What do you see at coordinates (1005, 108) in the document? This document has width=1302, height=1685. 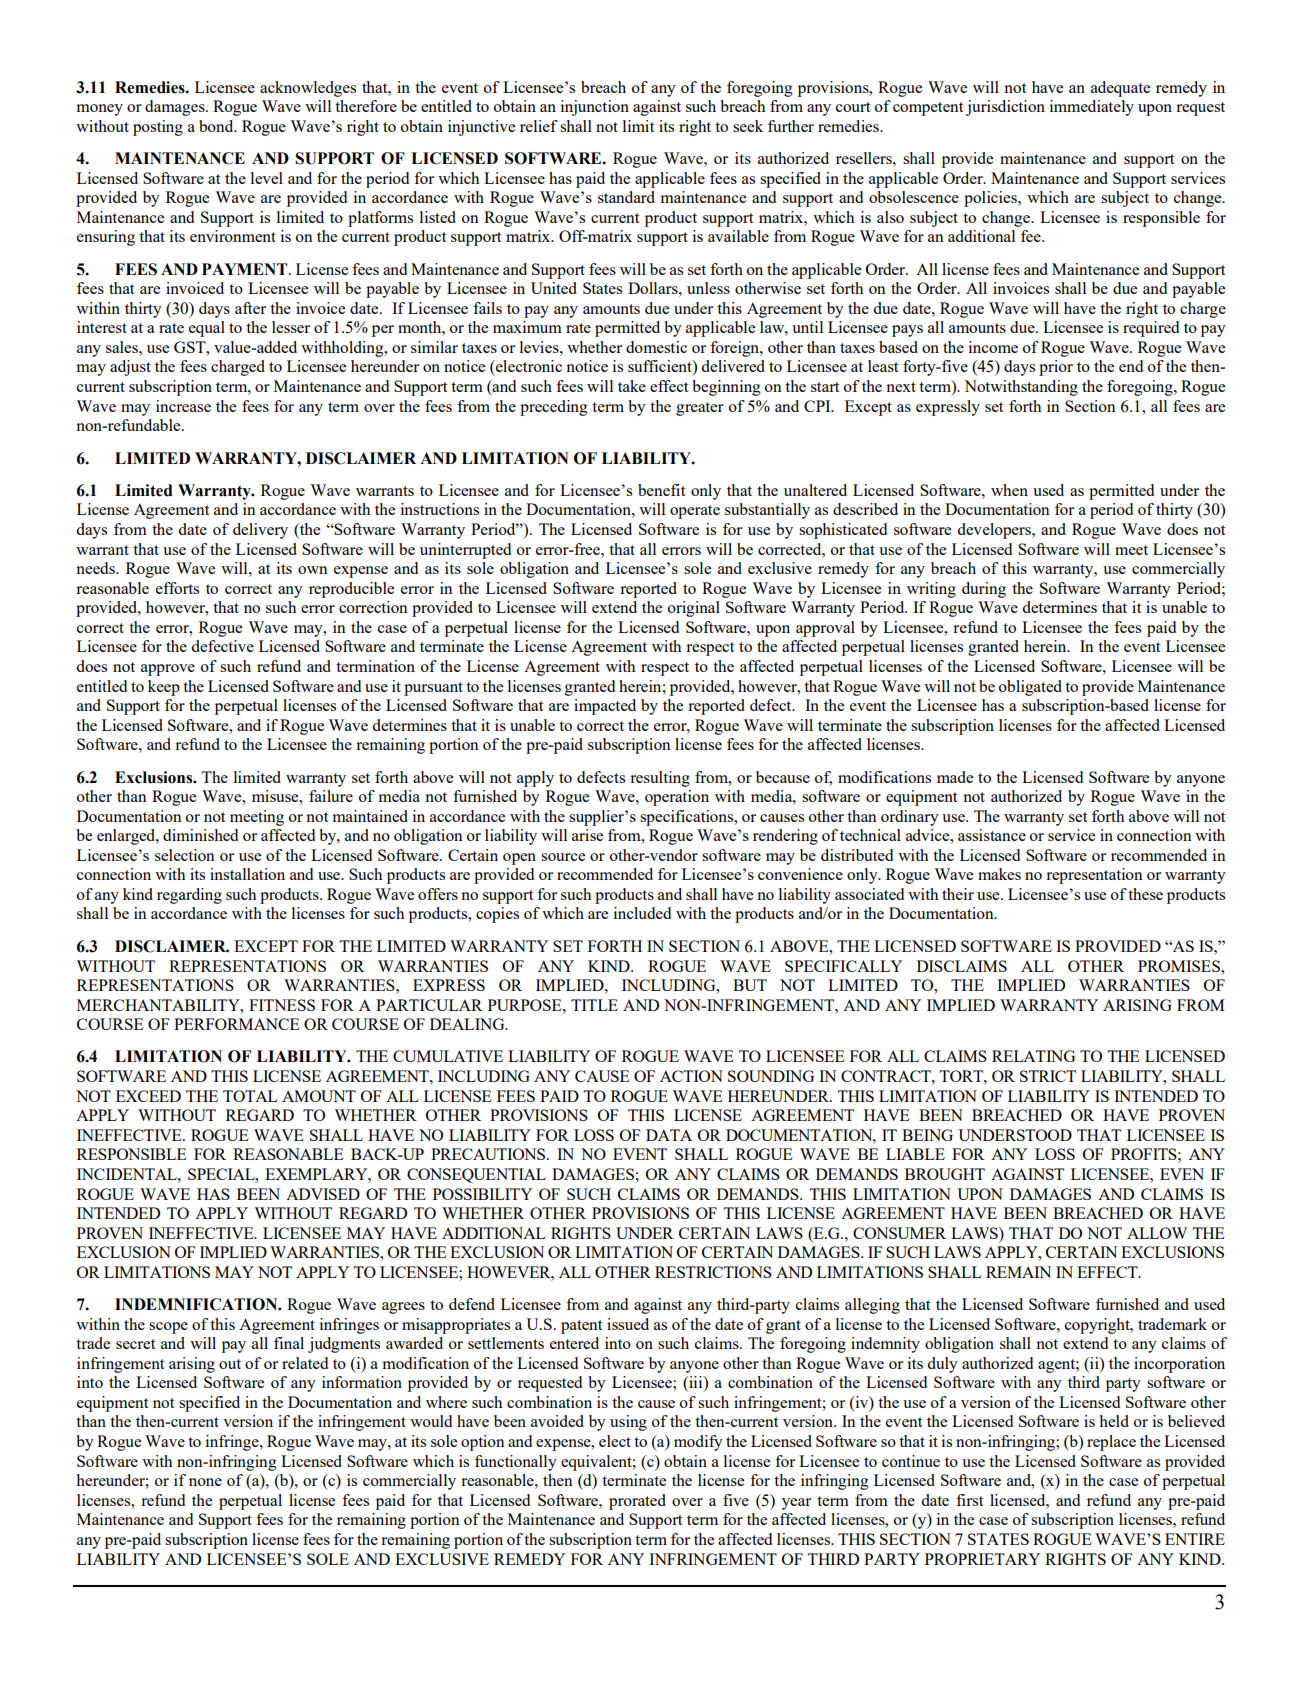 I see `jurisdiction` at bounding box center [1005, 108].
